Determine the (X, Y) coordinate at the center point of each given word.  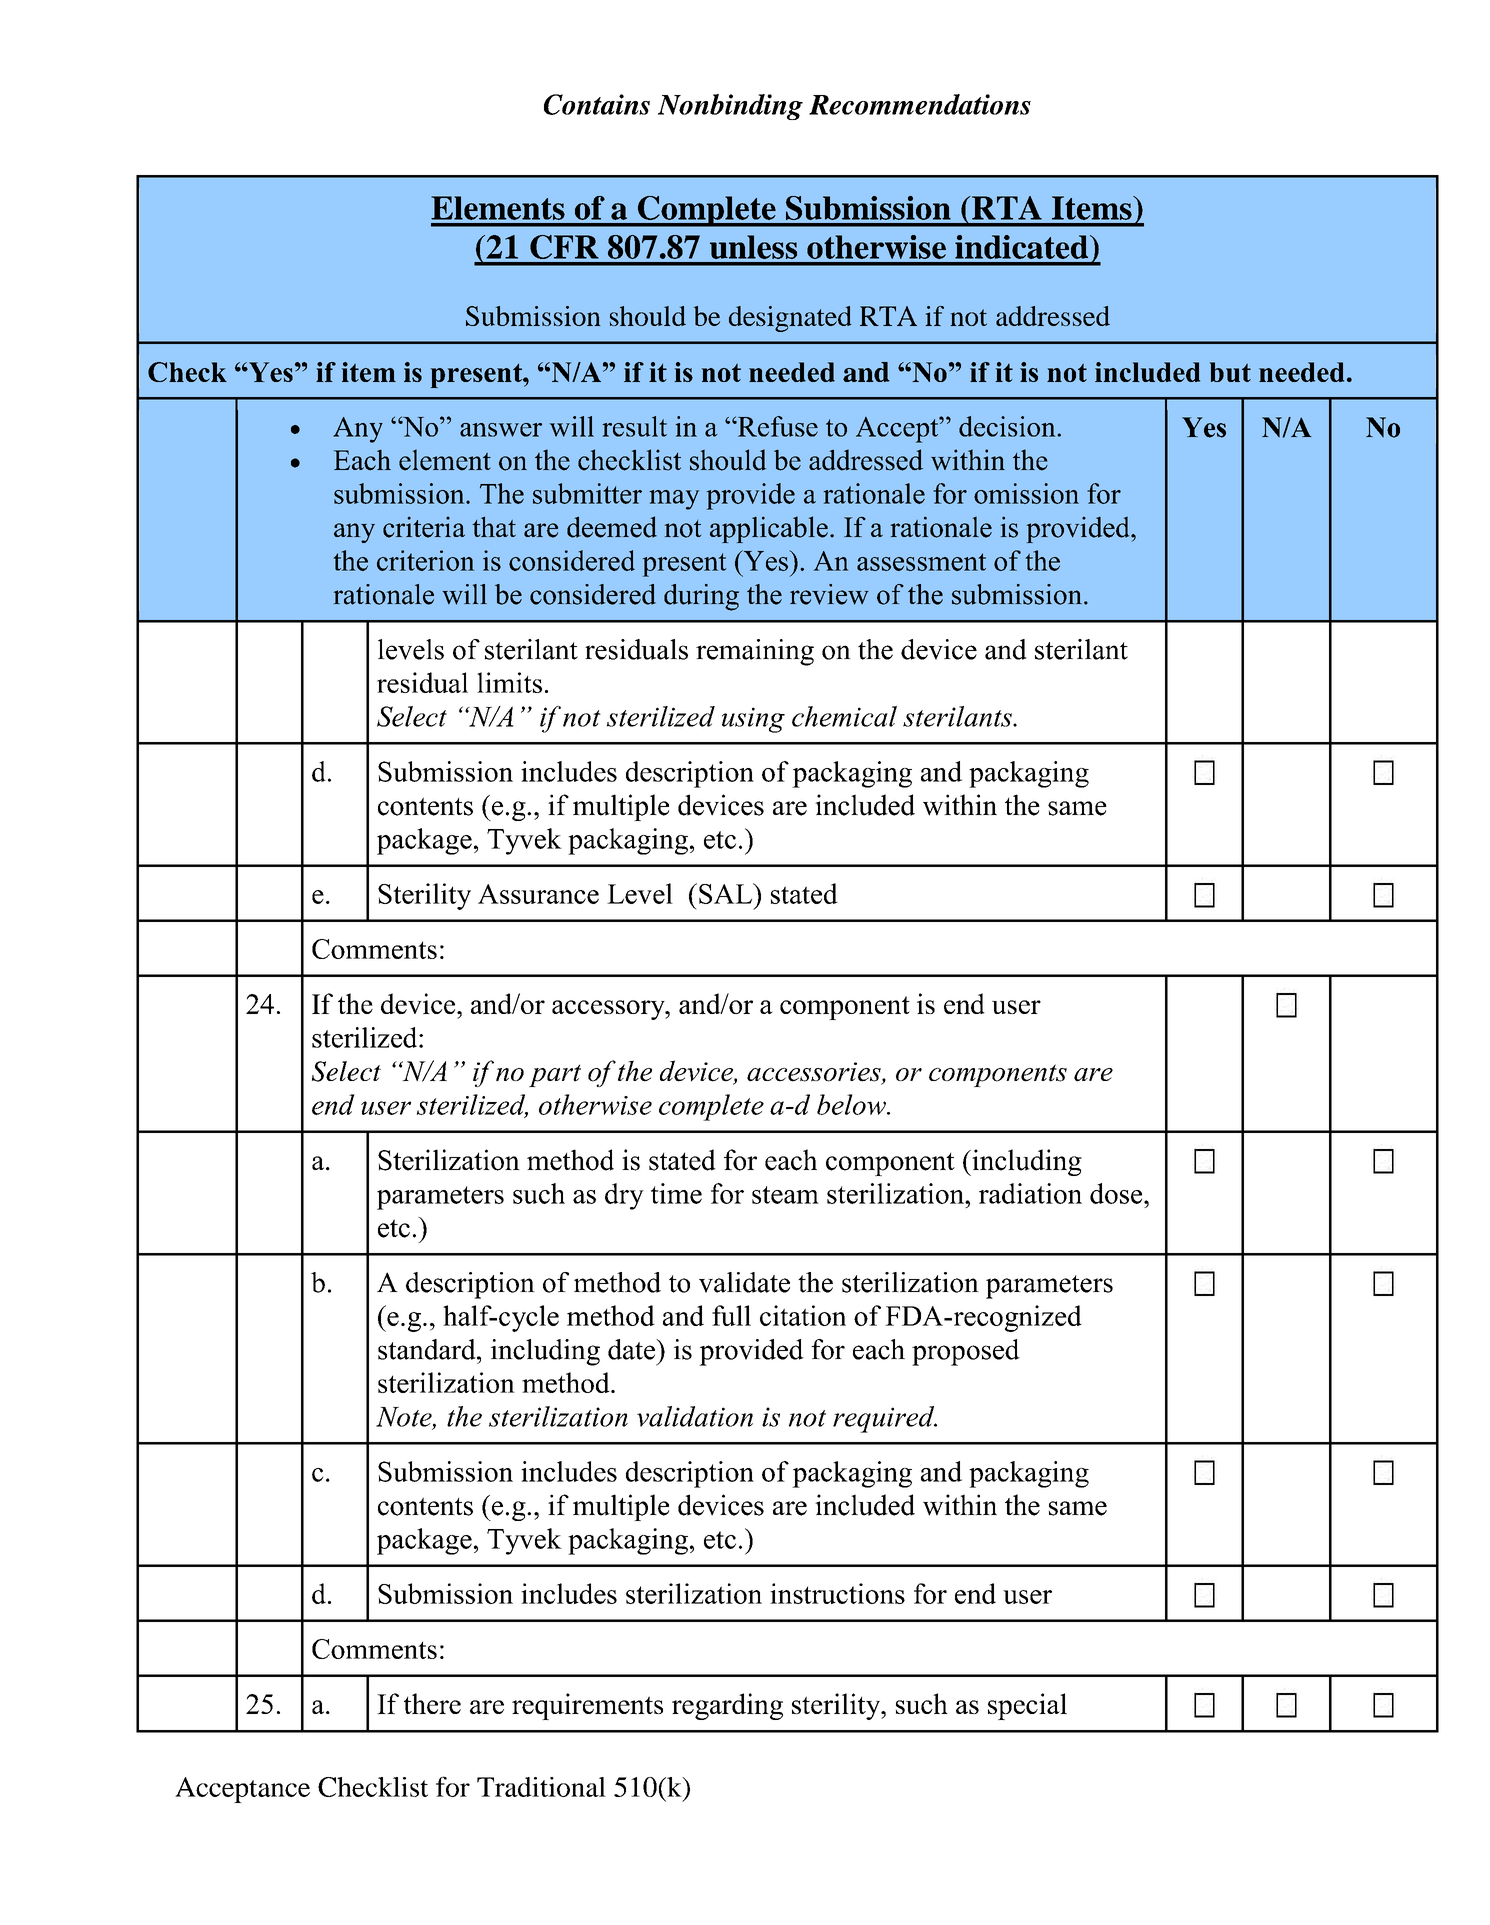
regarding (727, 1706)
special (1027, 1706)
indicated (1023, 247)
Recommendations (920, 104)
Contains (597, 104)
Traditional (541, 1787)
